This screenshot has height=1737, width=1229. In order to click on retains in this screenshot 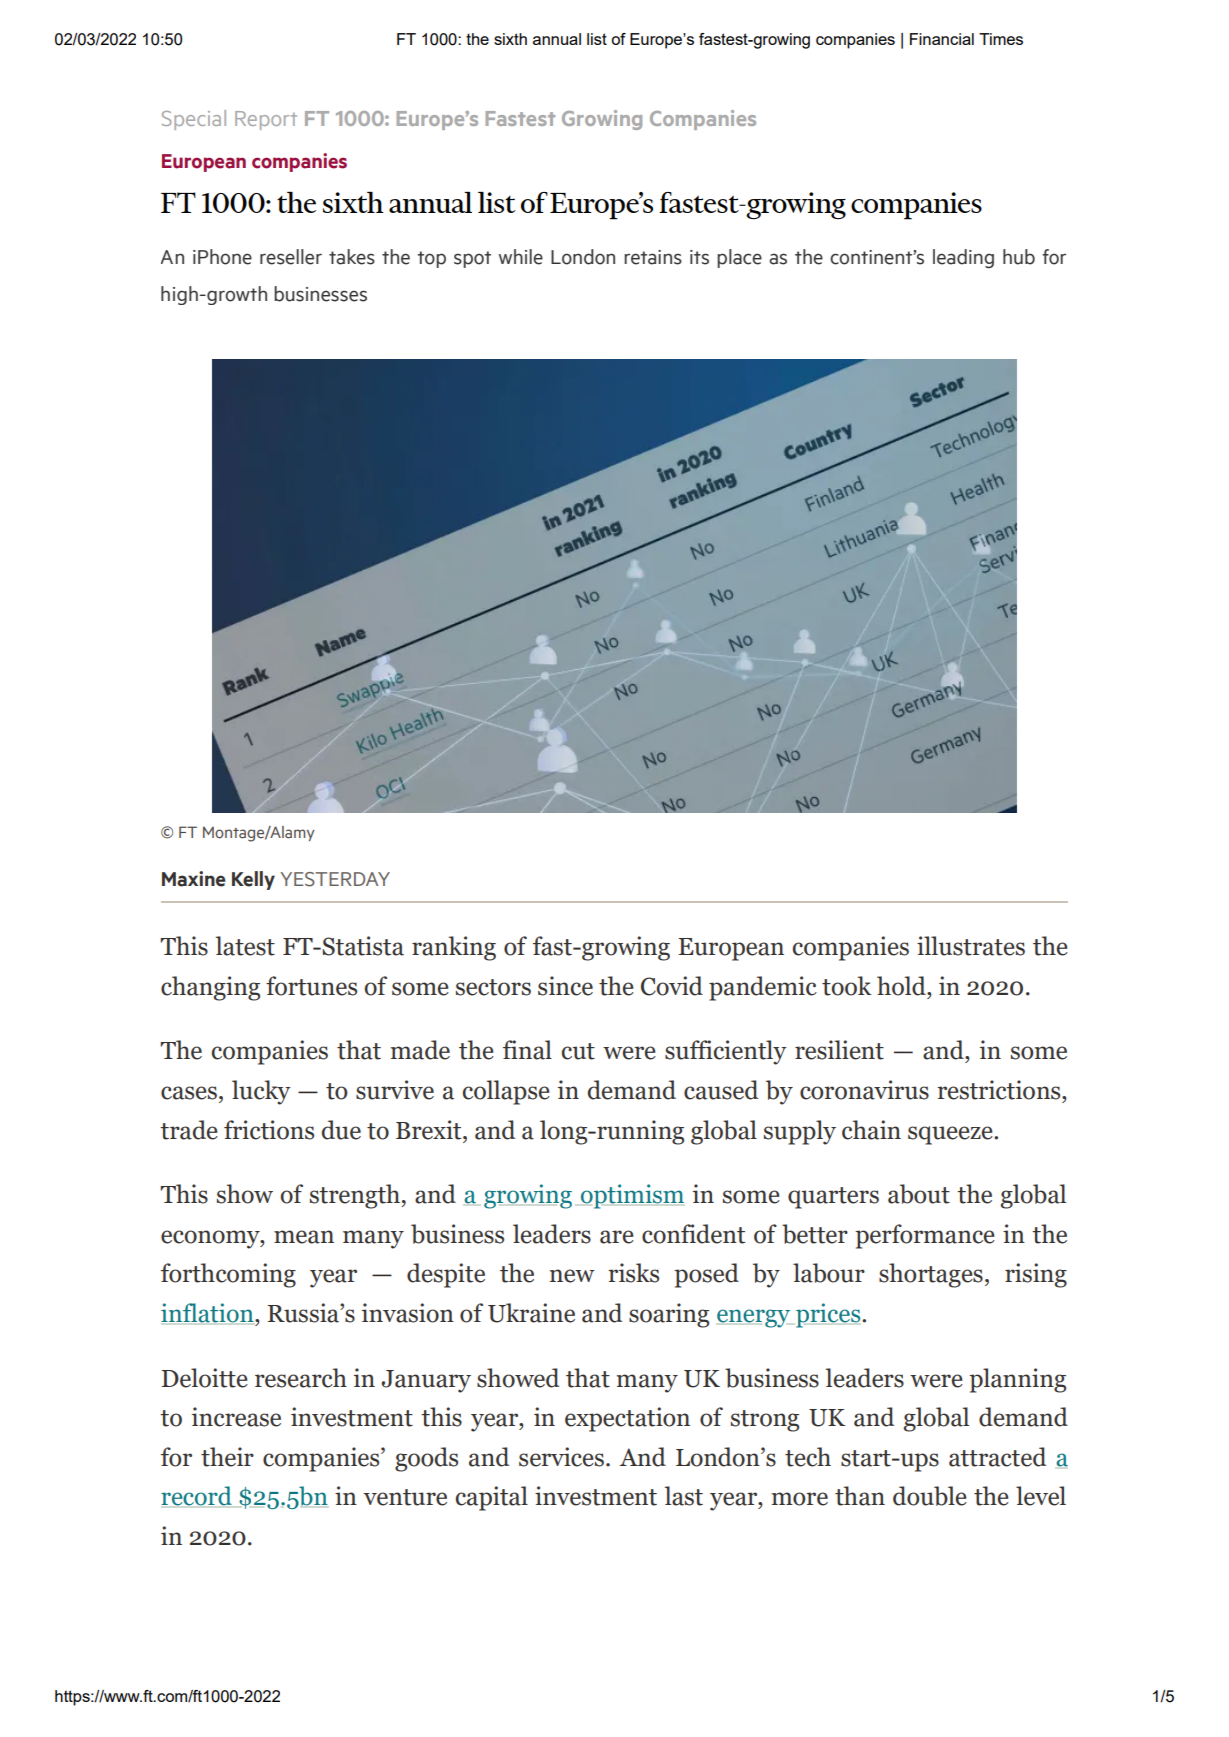, I will do `click(653, 257)`.
